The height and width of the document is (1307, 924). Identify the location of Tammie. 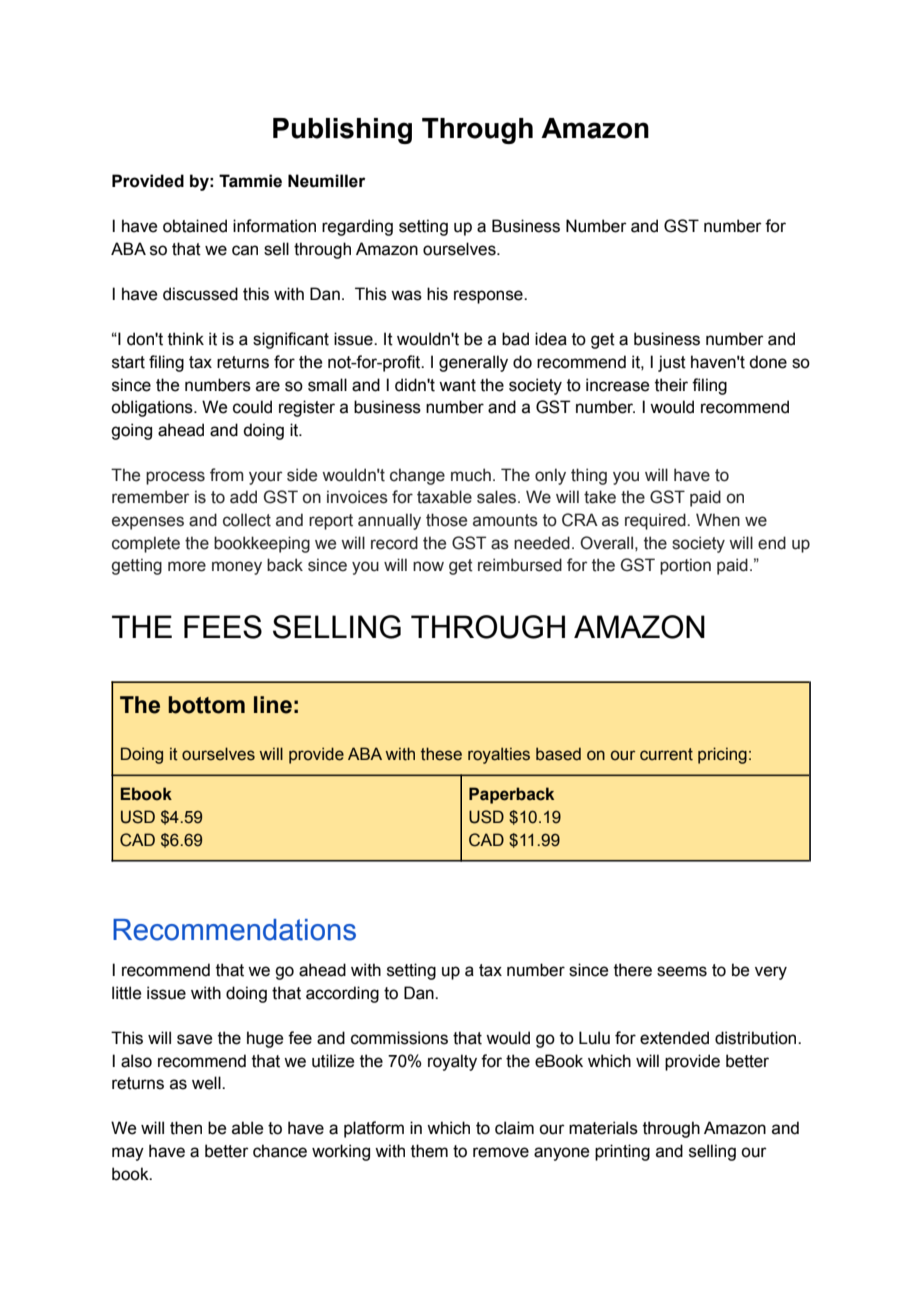
(250, 181).
